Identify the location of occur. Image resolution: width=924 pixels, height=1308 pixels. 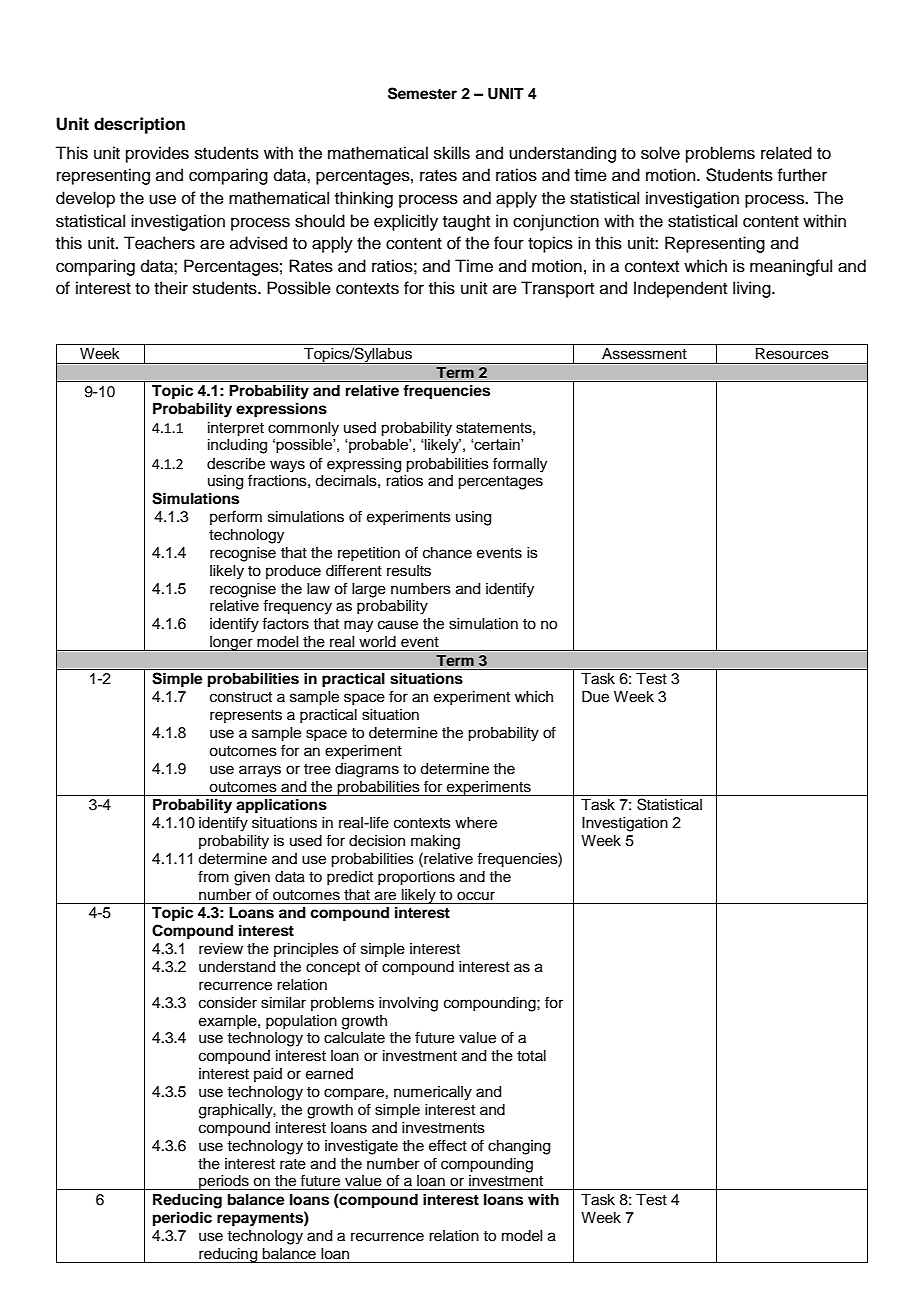
(476, 896).
